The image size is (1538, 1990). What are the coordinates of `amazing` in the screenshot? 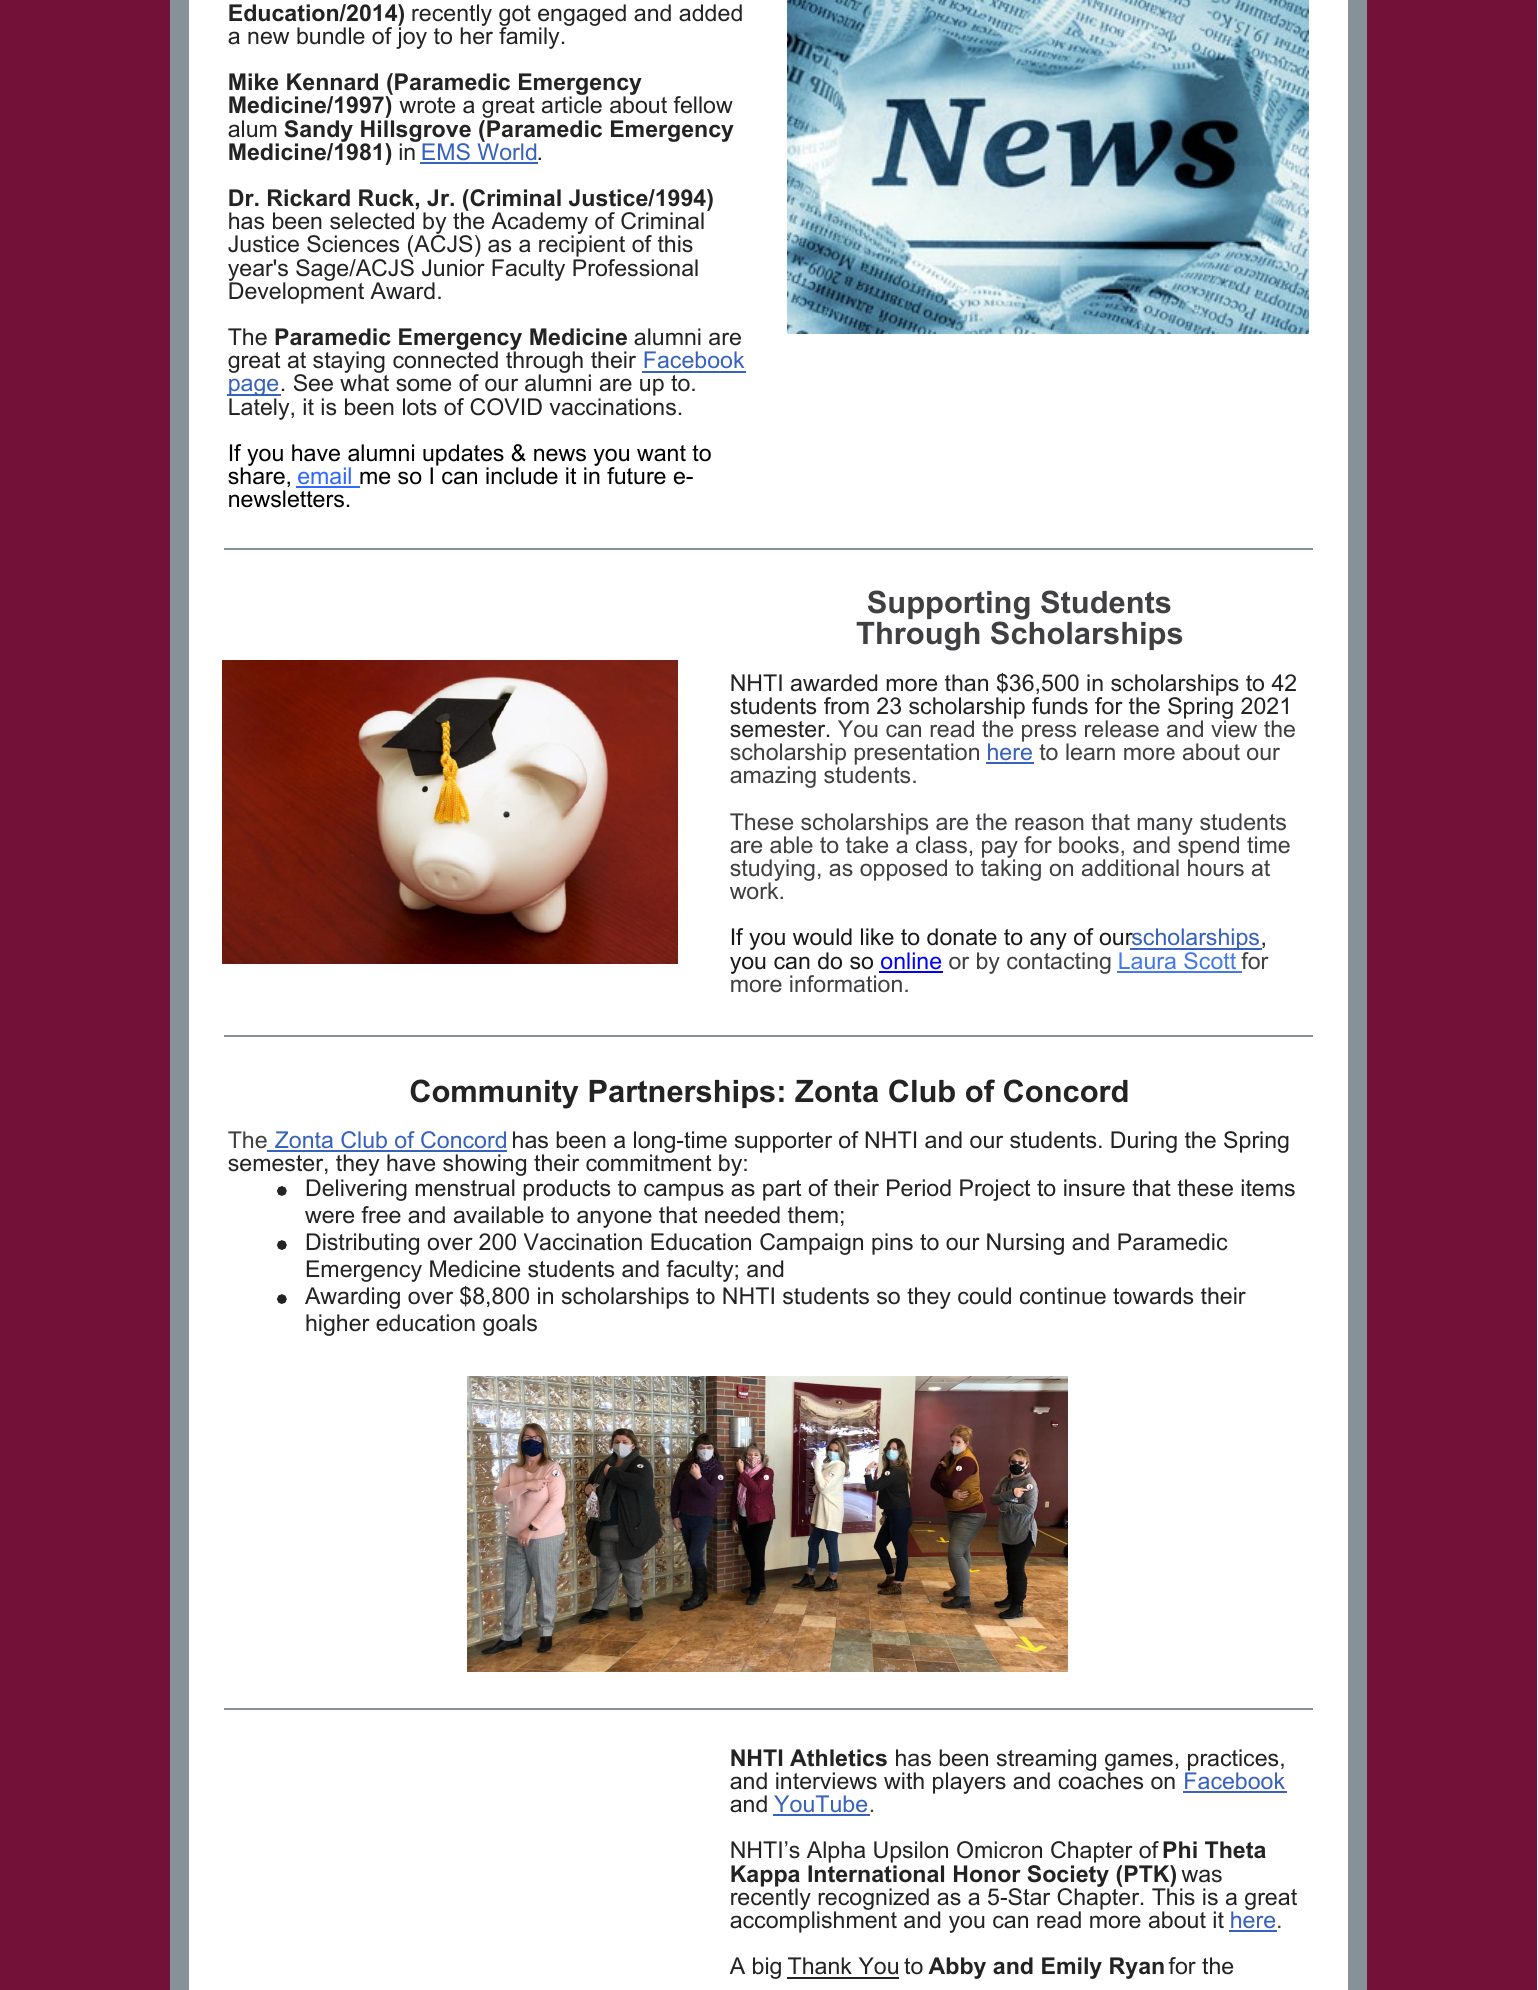 It's located at (773, 777).
